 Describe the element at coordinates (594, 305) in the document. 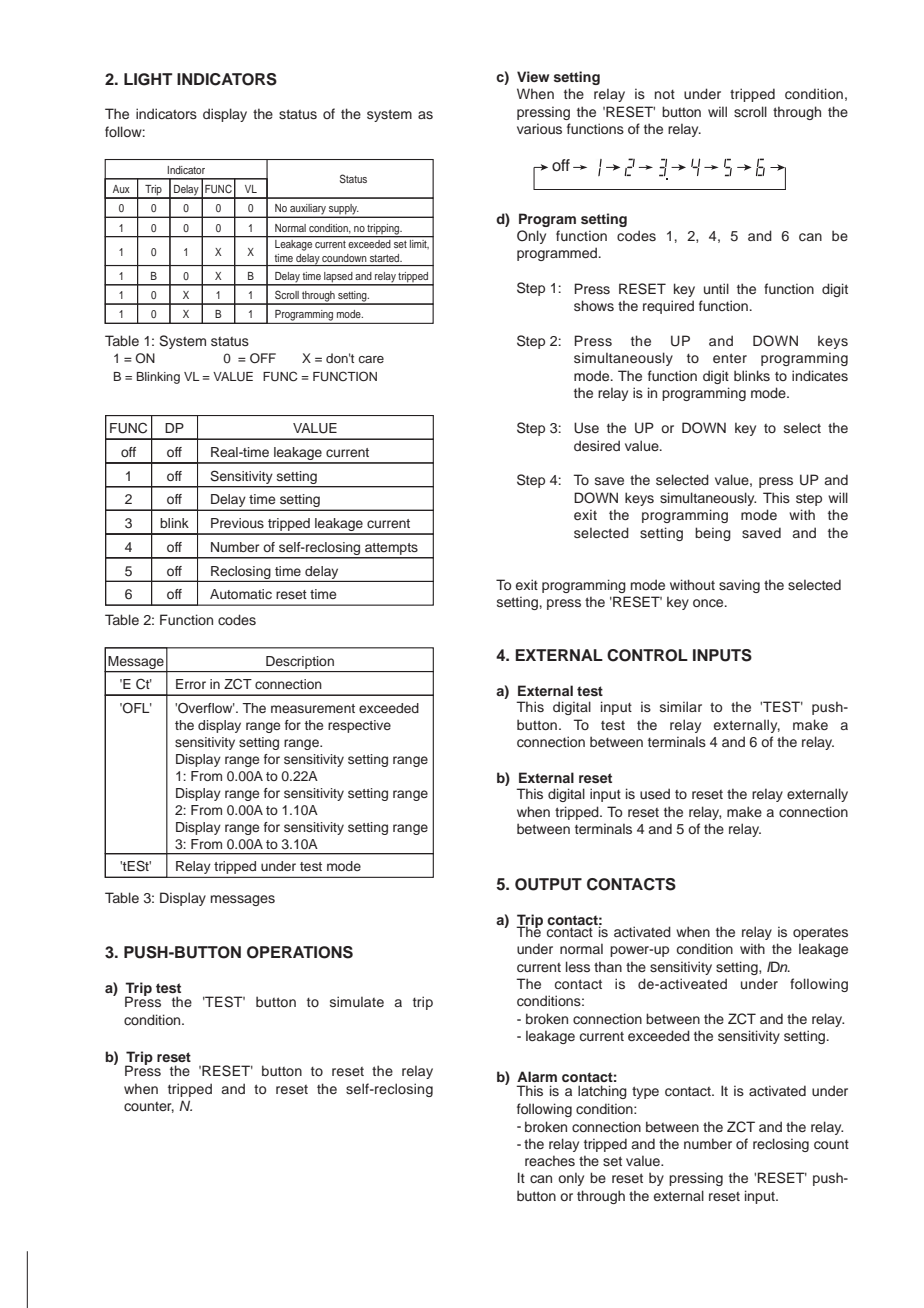

I see `shows` at that location.
